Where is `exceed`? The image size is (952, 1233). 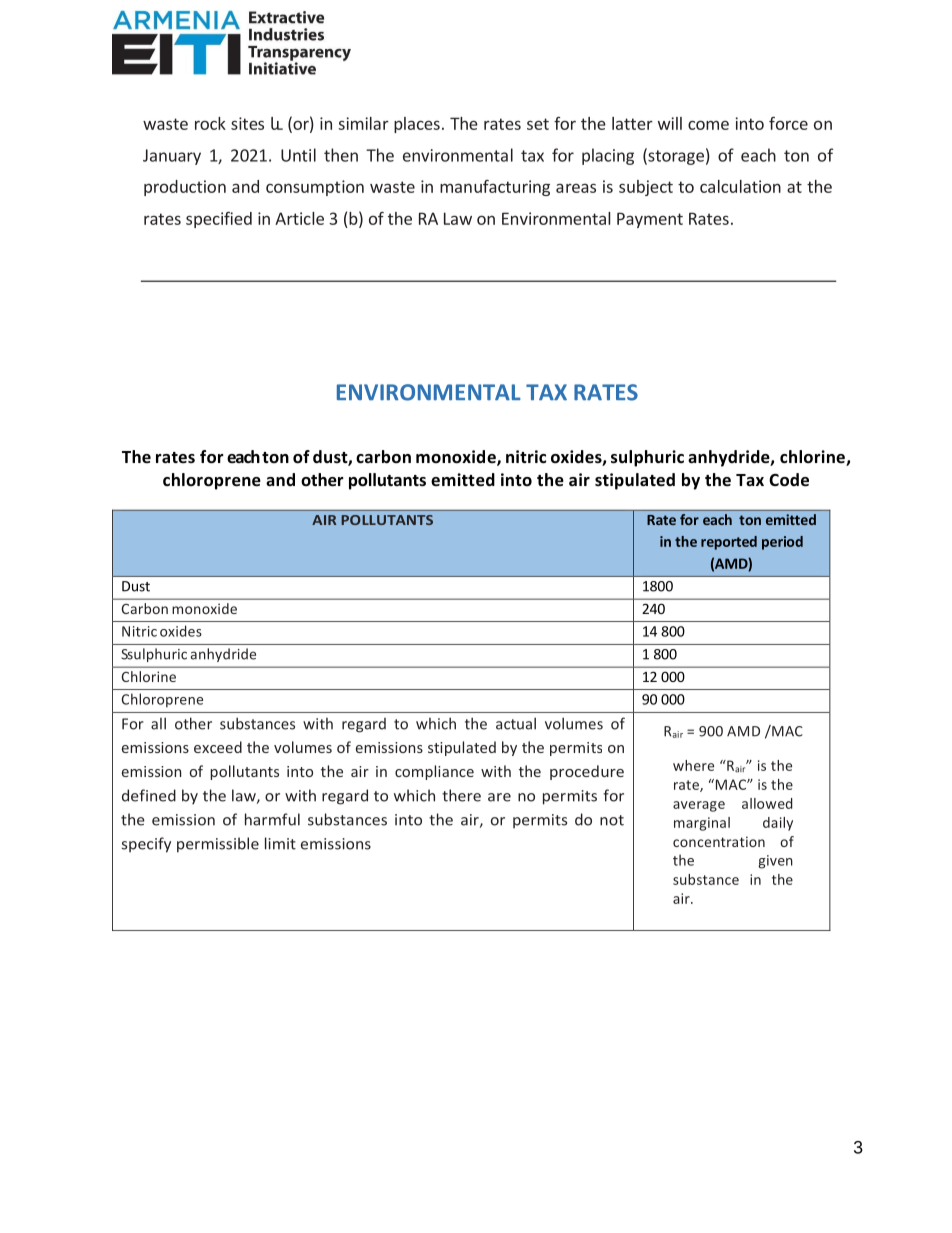 exceed is located at coordinates (218, 747).
